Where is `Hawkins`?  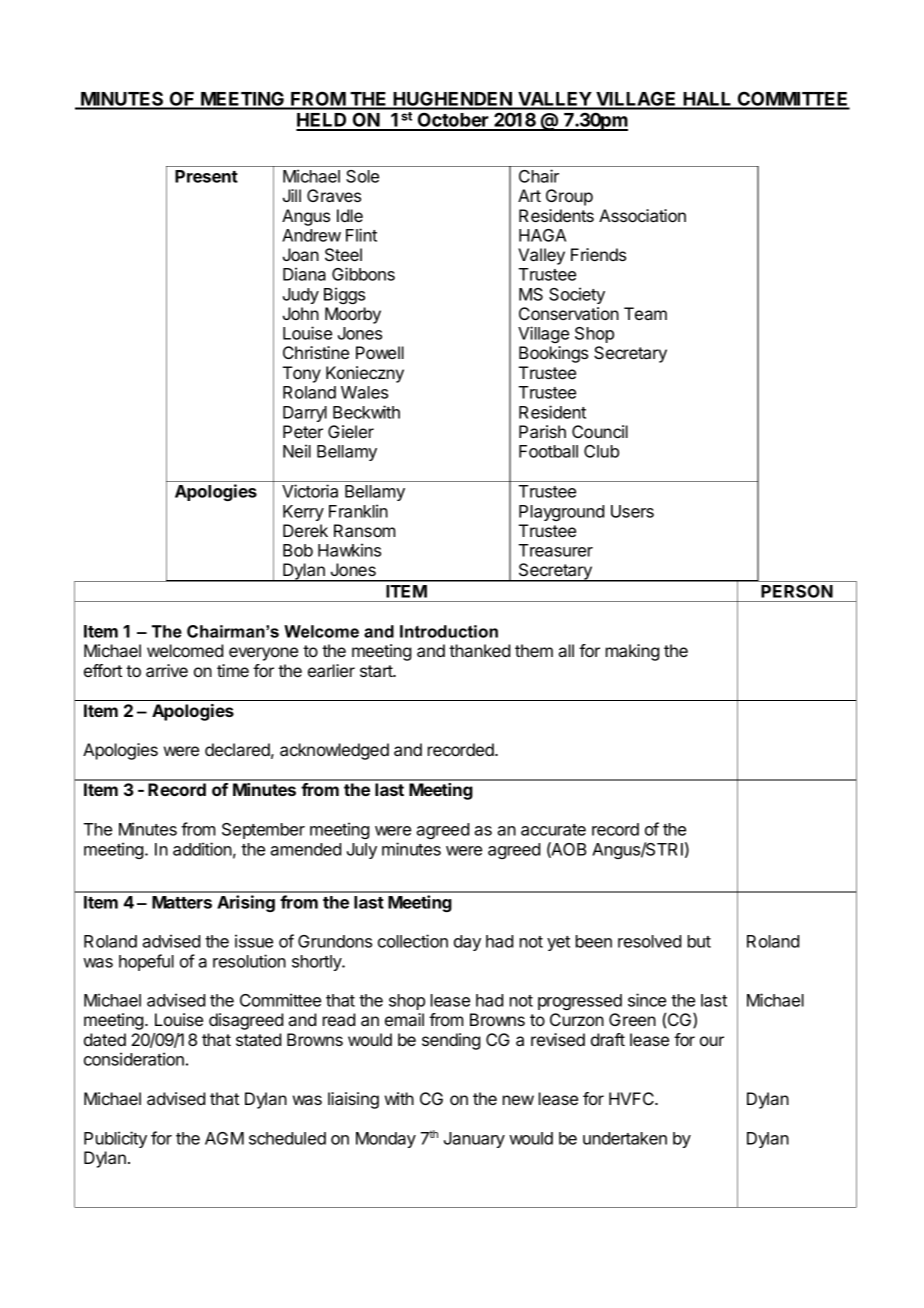 Hawkins is located at coordinates (349, 550).
